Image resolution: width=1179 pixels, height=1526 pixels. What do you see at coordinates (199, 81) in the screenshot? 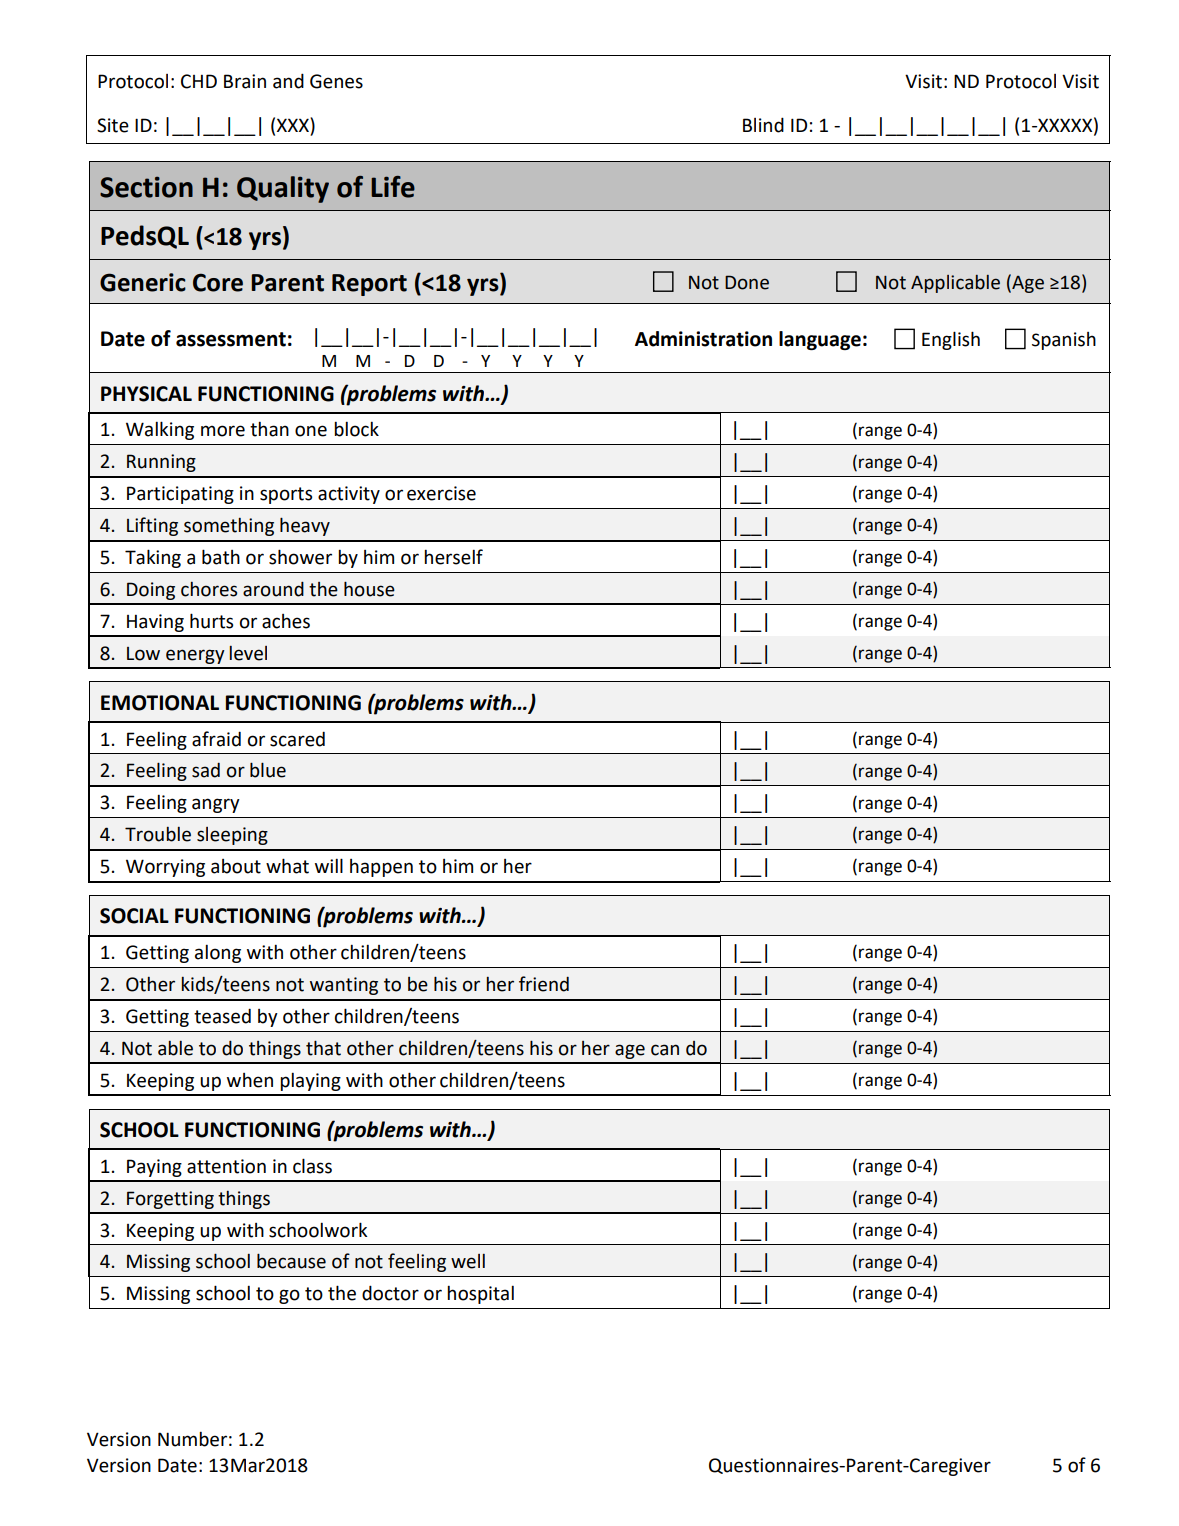
I see `CHD` at bounding box center [199, 81].
